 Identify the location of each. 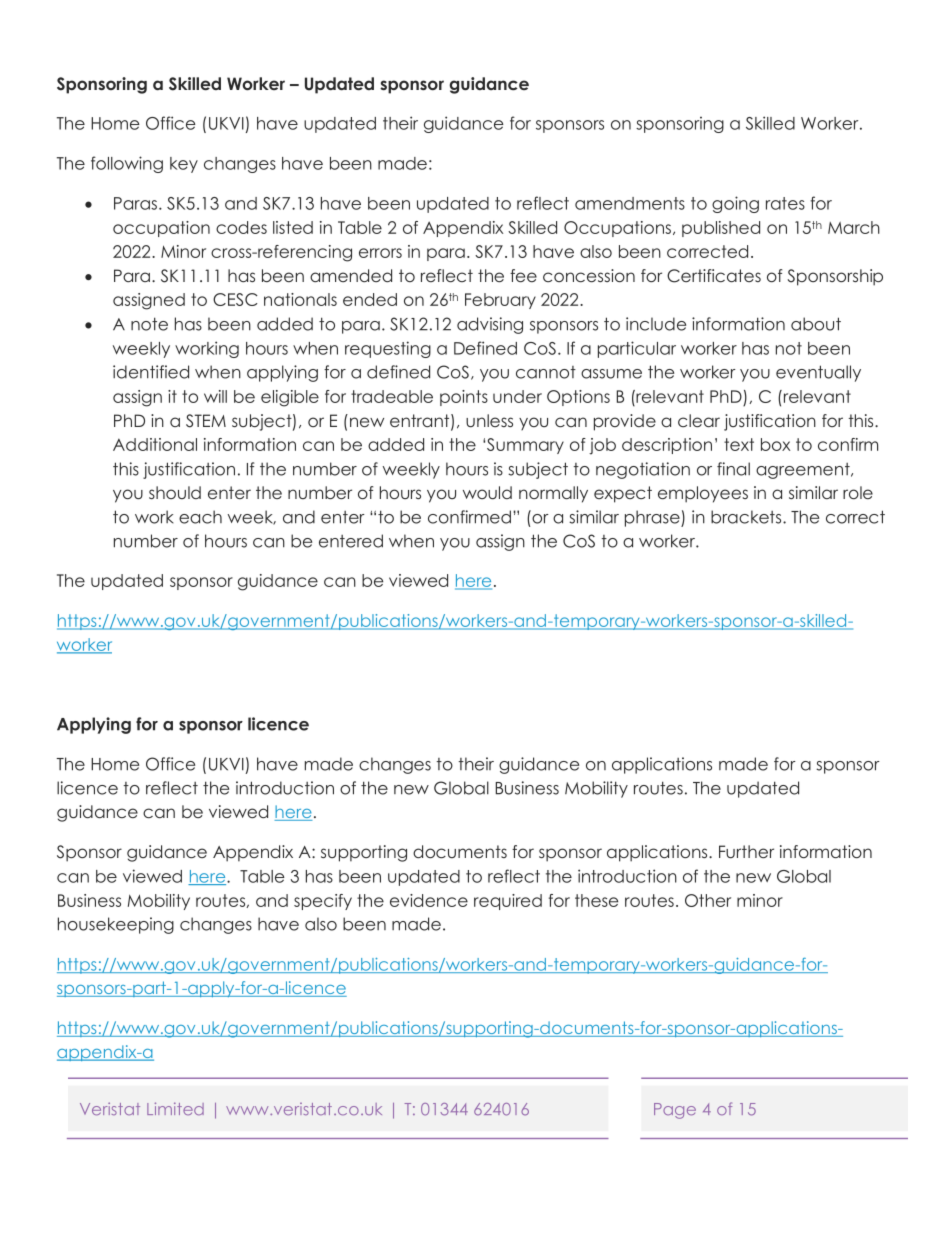
(200, 517).
